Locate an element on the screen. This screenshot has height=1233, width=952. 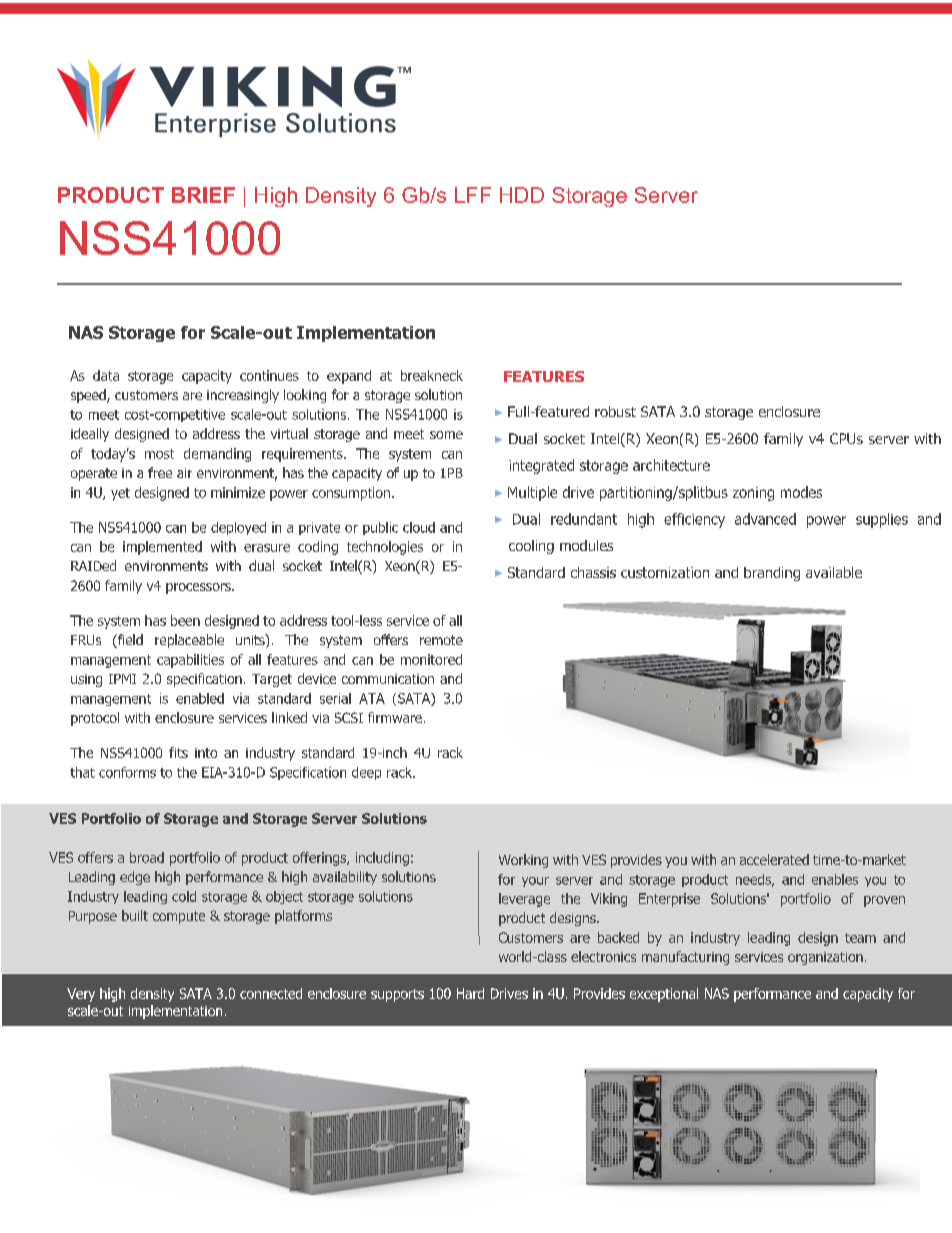
advanced is located at coordinates (765, 519).
